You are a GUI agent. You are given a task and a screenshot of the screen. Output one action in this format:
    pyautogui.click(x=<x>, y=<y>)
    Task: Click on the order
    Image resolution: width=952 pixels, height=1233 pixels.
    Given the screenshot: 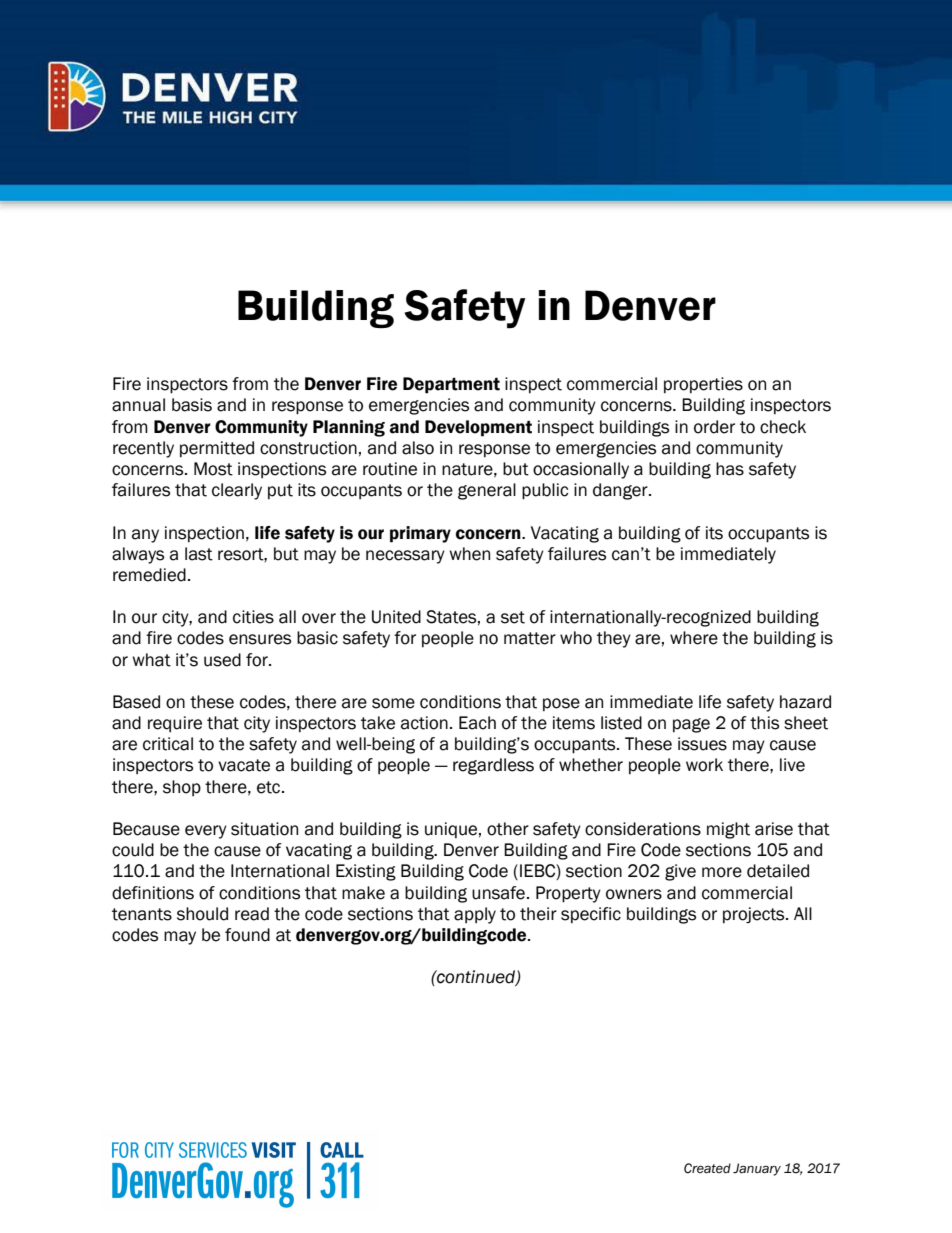 What is the action you would take?
    pyautogui.click(x=714, y=427)
